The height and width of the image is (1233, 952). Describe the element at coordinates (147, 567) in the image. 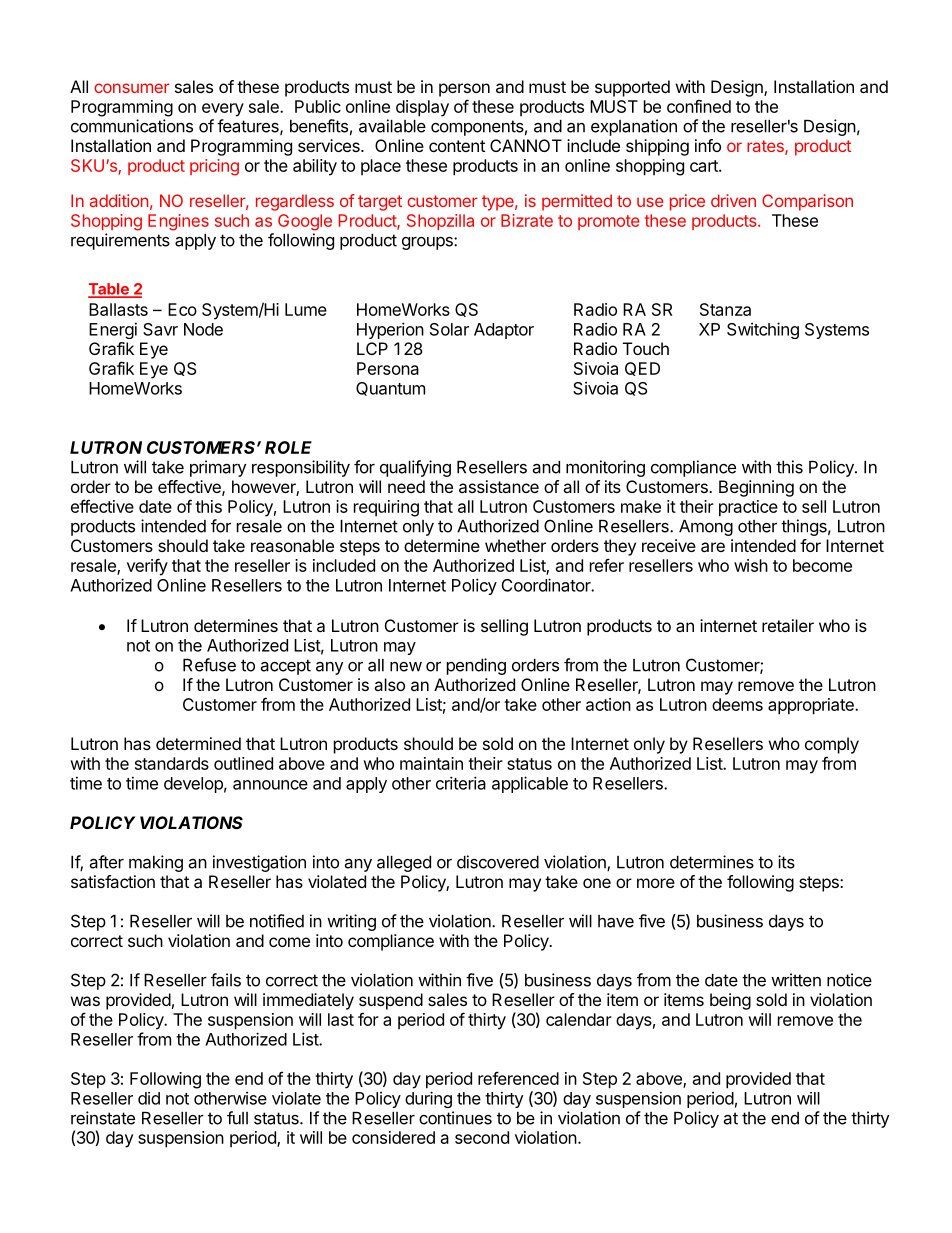

I see `verify` at that location.
